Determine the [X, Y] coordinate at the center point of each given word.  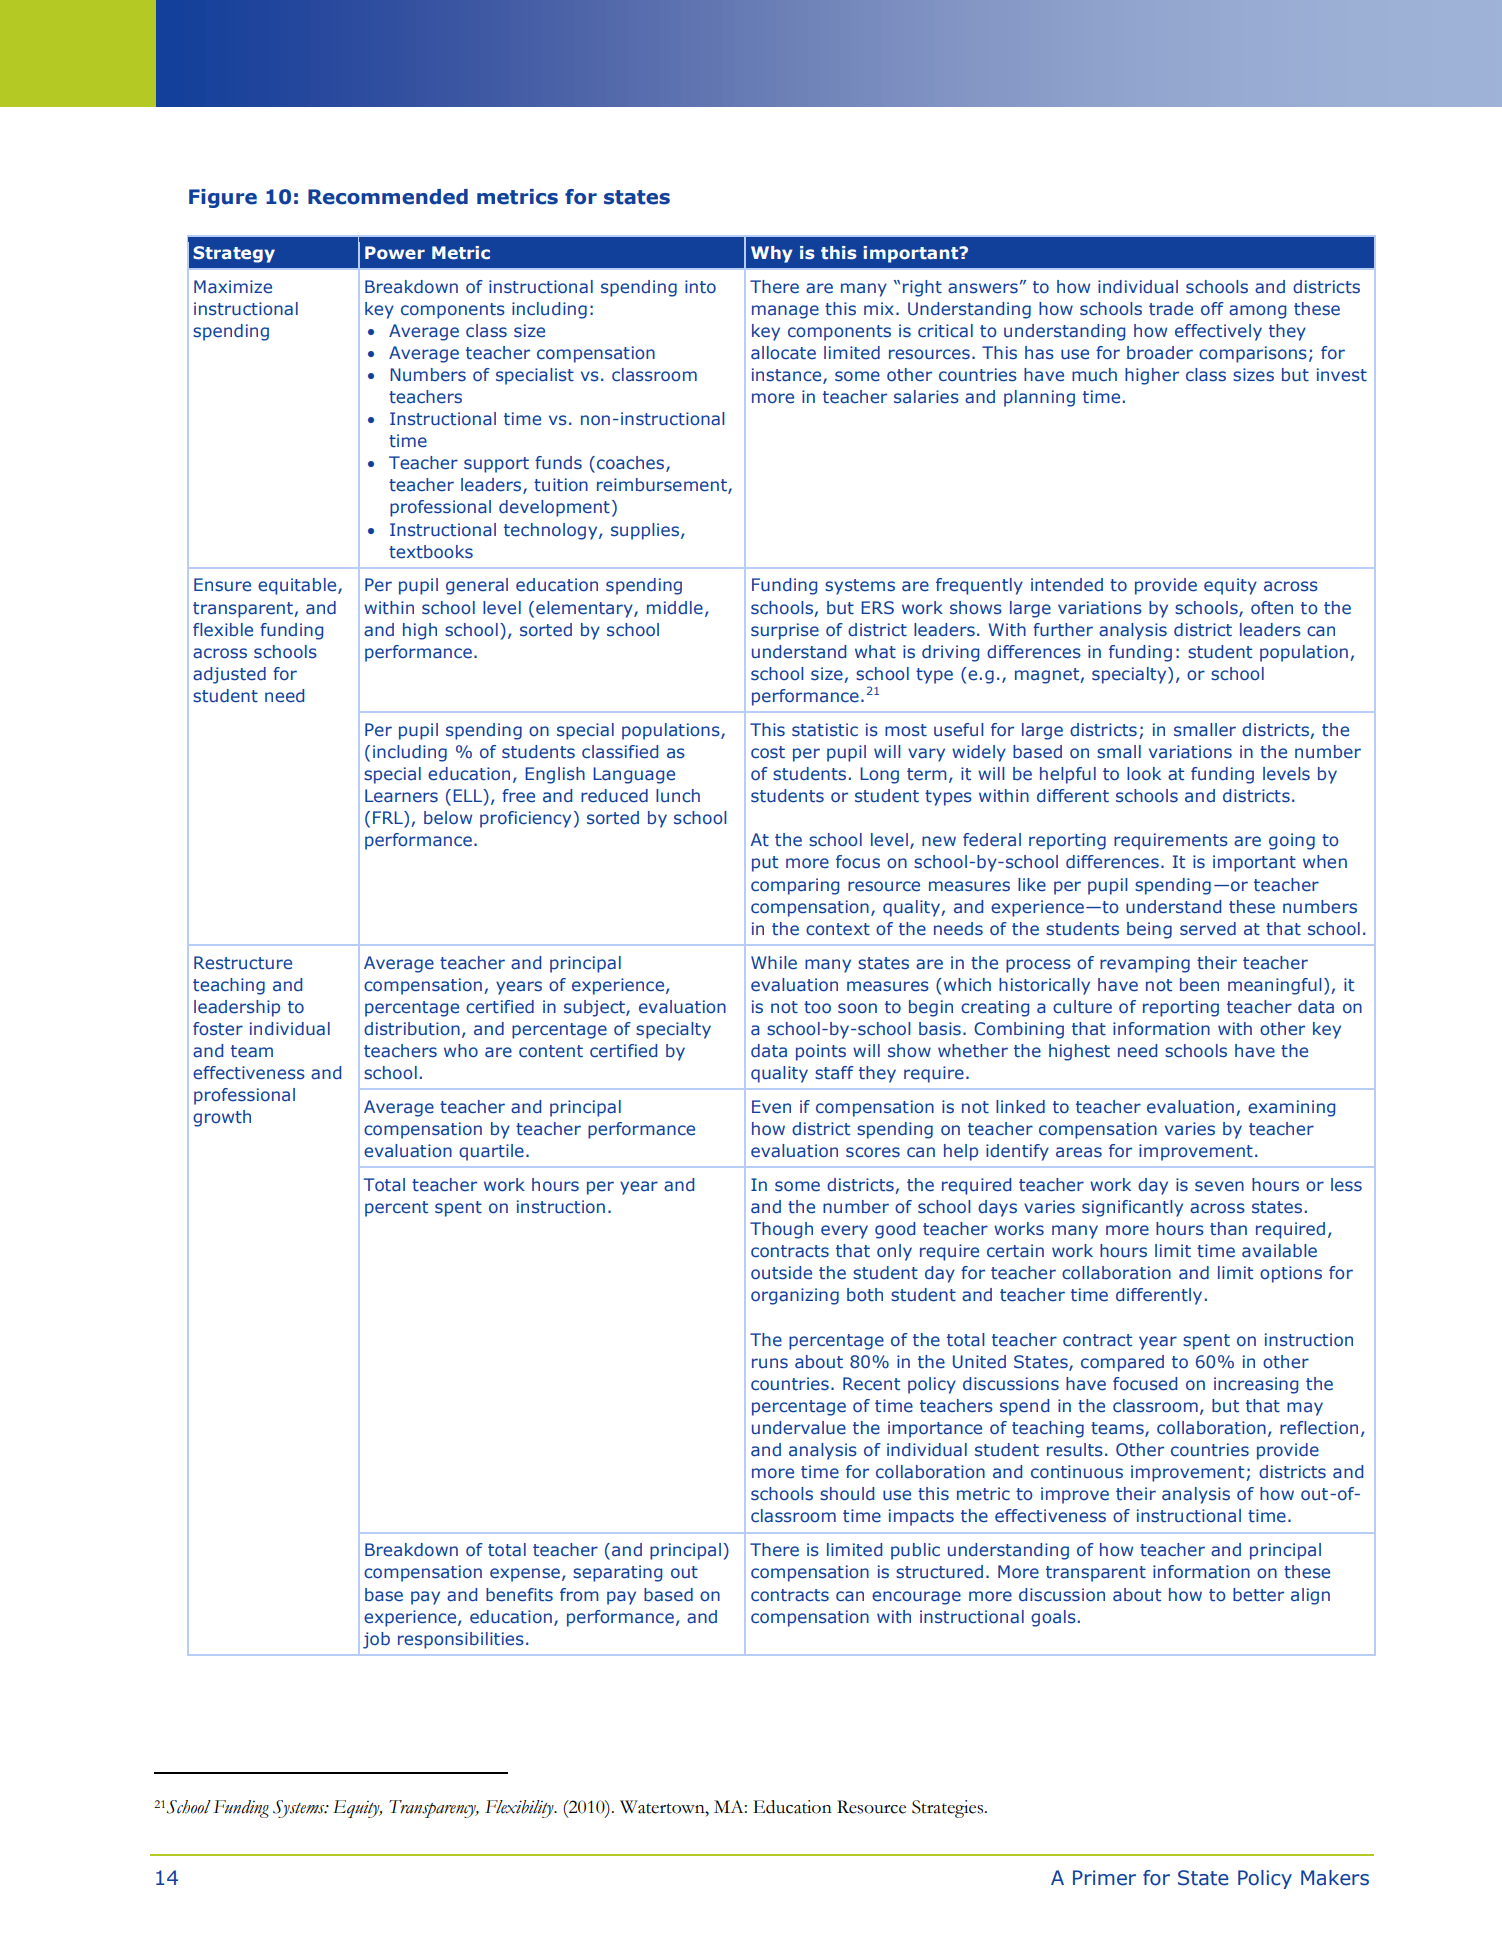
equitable [298, 586]
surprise [785, 631]
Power [395, 253]
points [821, 1052]
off [1212, 308]
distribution [412, 1029]
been [1199, 985]
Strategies [949, 1809]
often [1272, 608]
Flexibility [520, 1809]
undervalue [799, 1428]
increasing [1256, 1385]
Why [772, 254]
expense [525, 1575]
